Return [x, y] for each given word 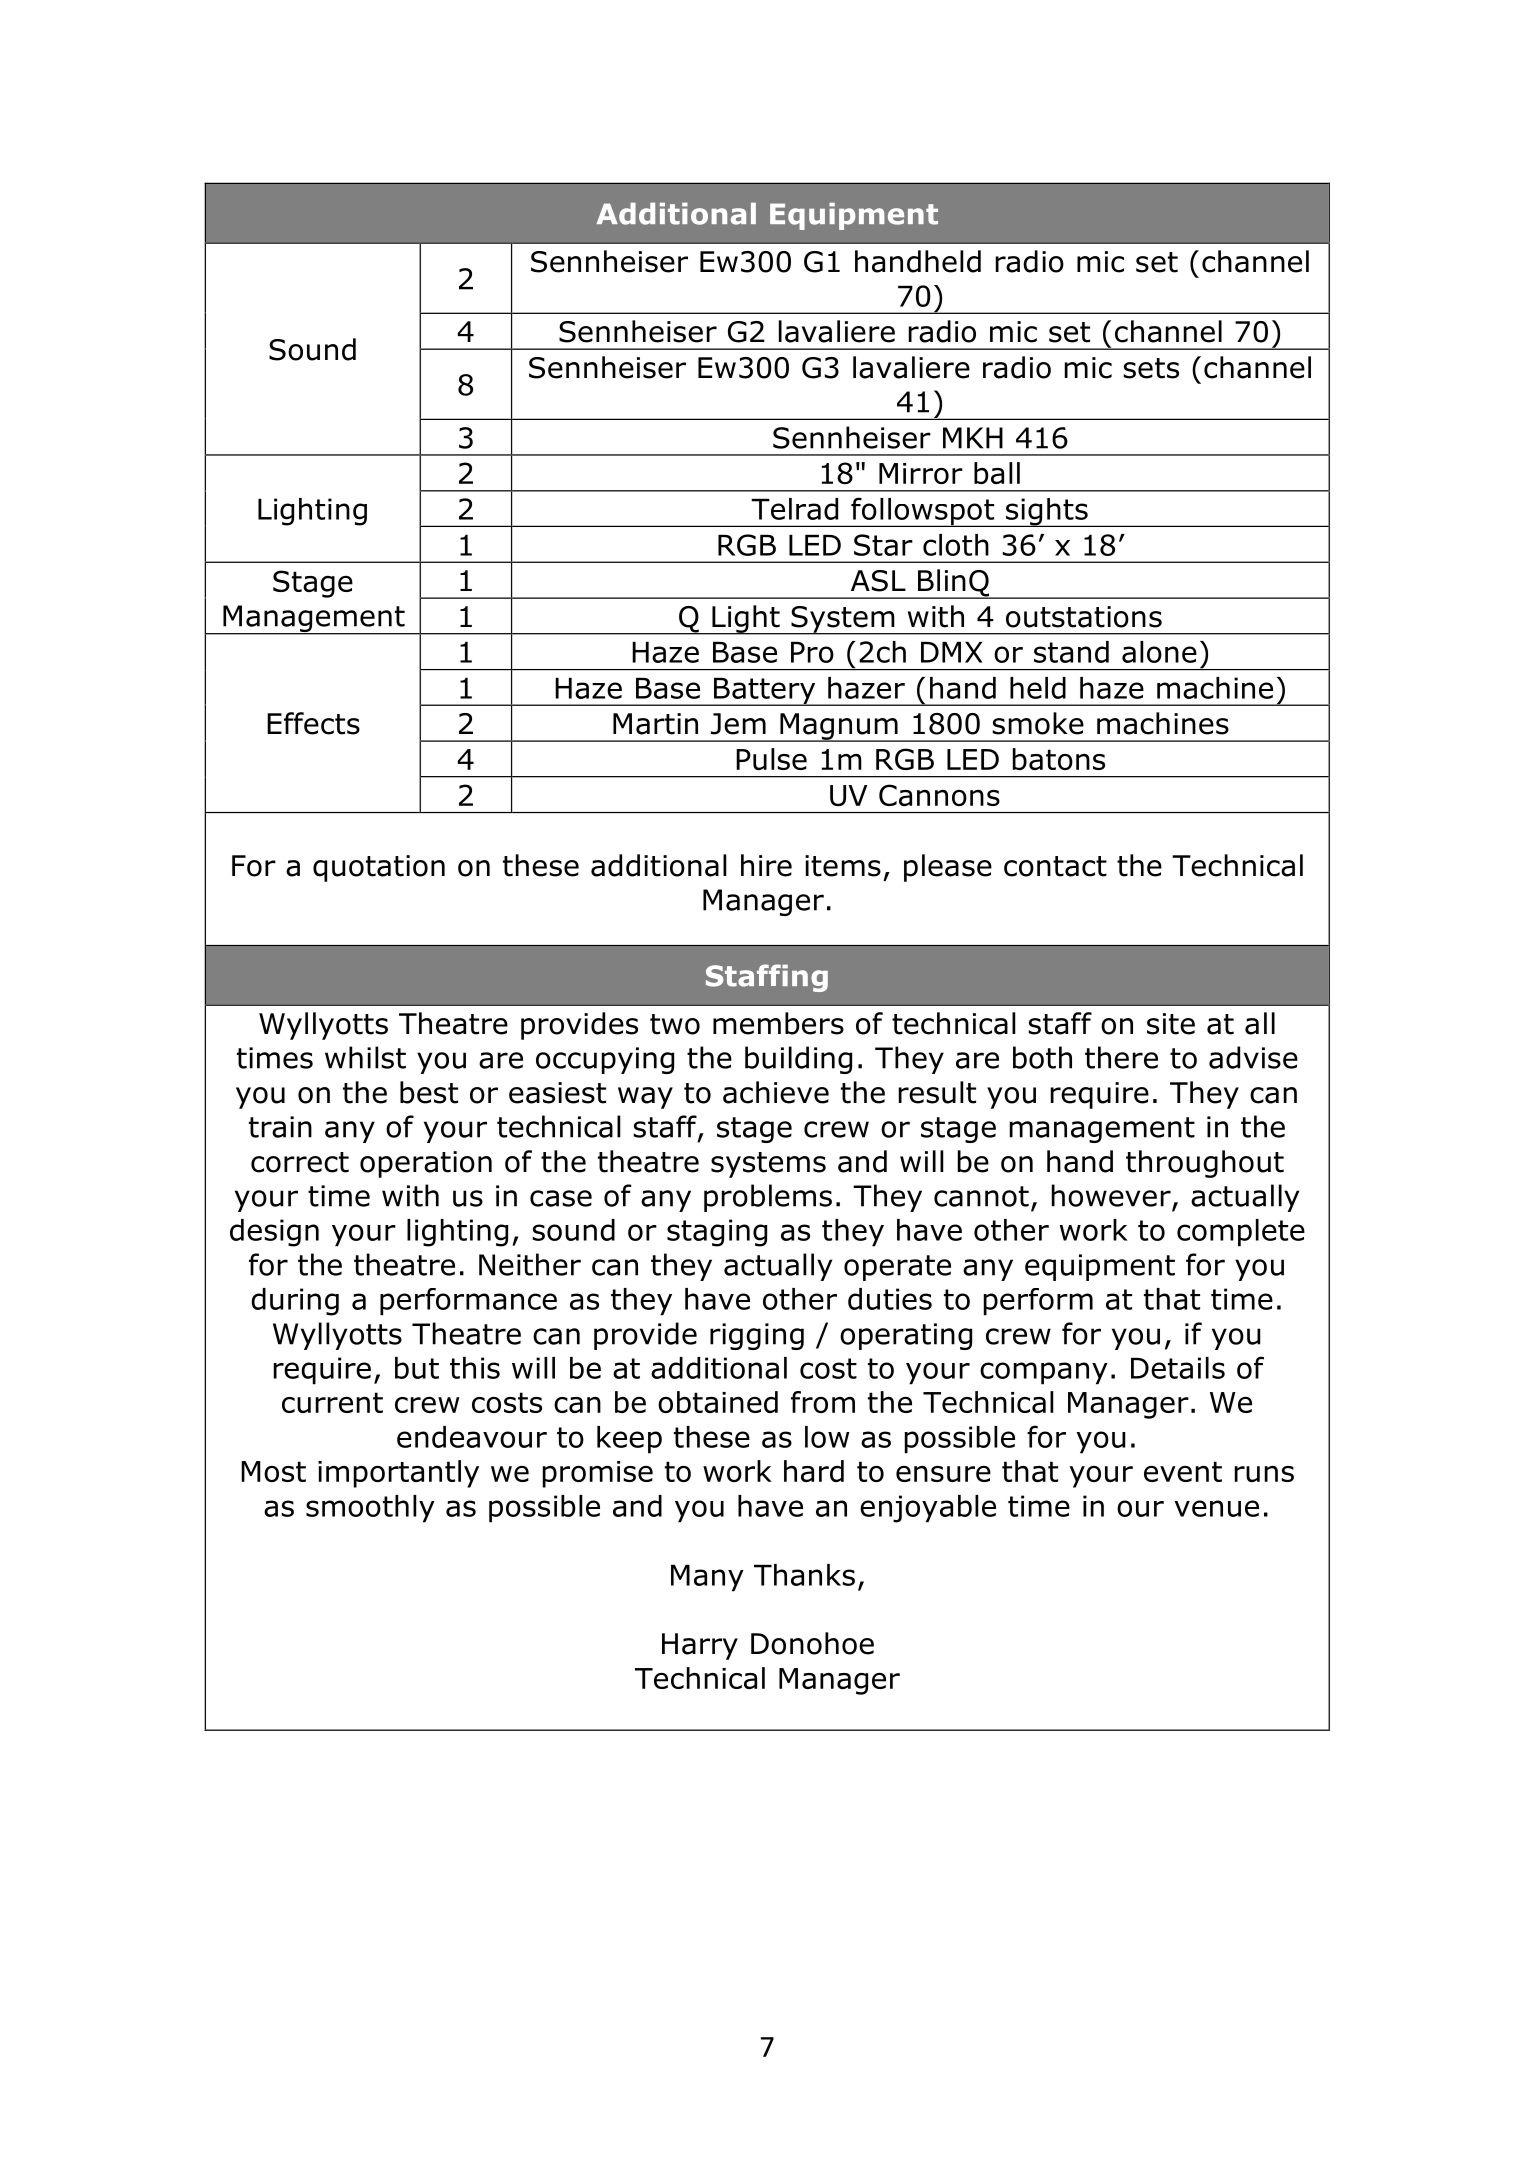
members [778, 1023]
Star [883, 545]
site [1171, 1024]
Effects [313, 723]
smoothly [370, 1509]
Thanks [804, 1575]
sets [1151, 368]
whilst [365, 1057]
